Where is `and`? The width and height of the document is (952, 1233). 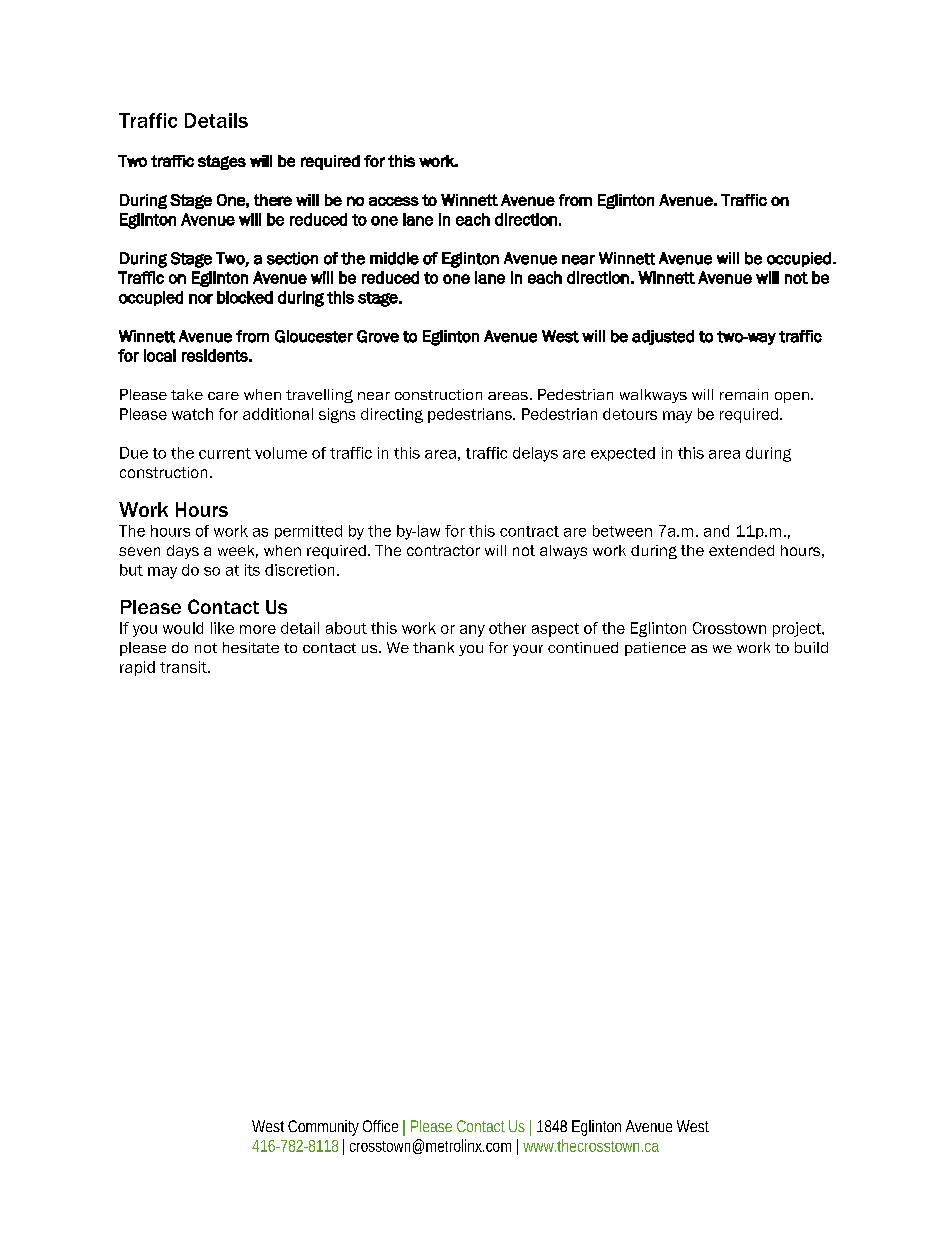
and is located at coordinates (716, 531).
